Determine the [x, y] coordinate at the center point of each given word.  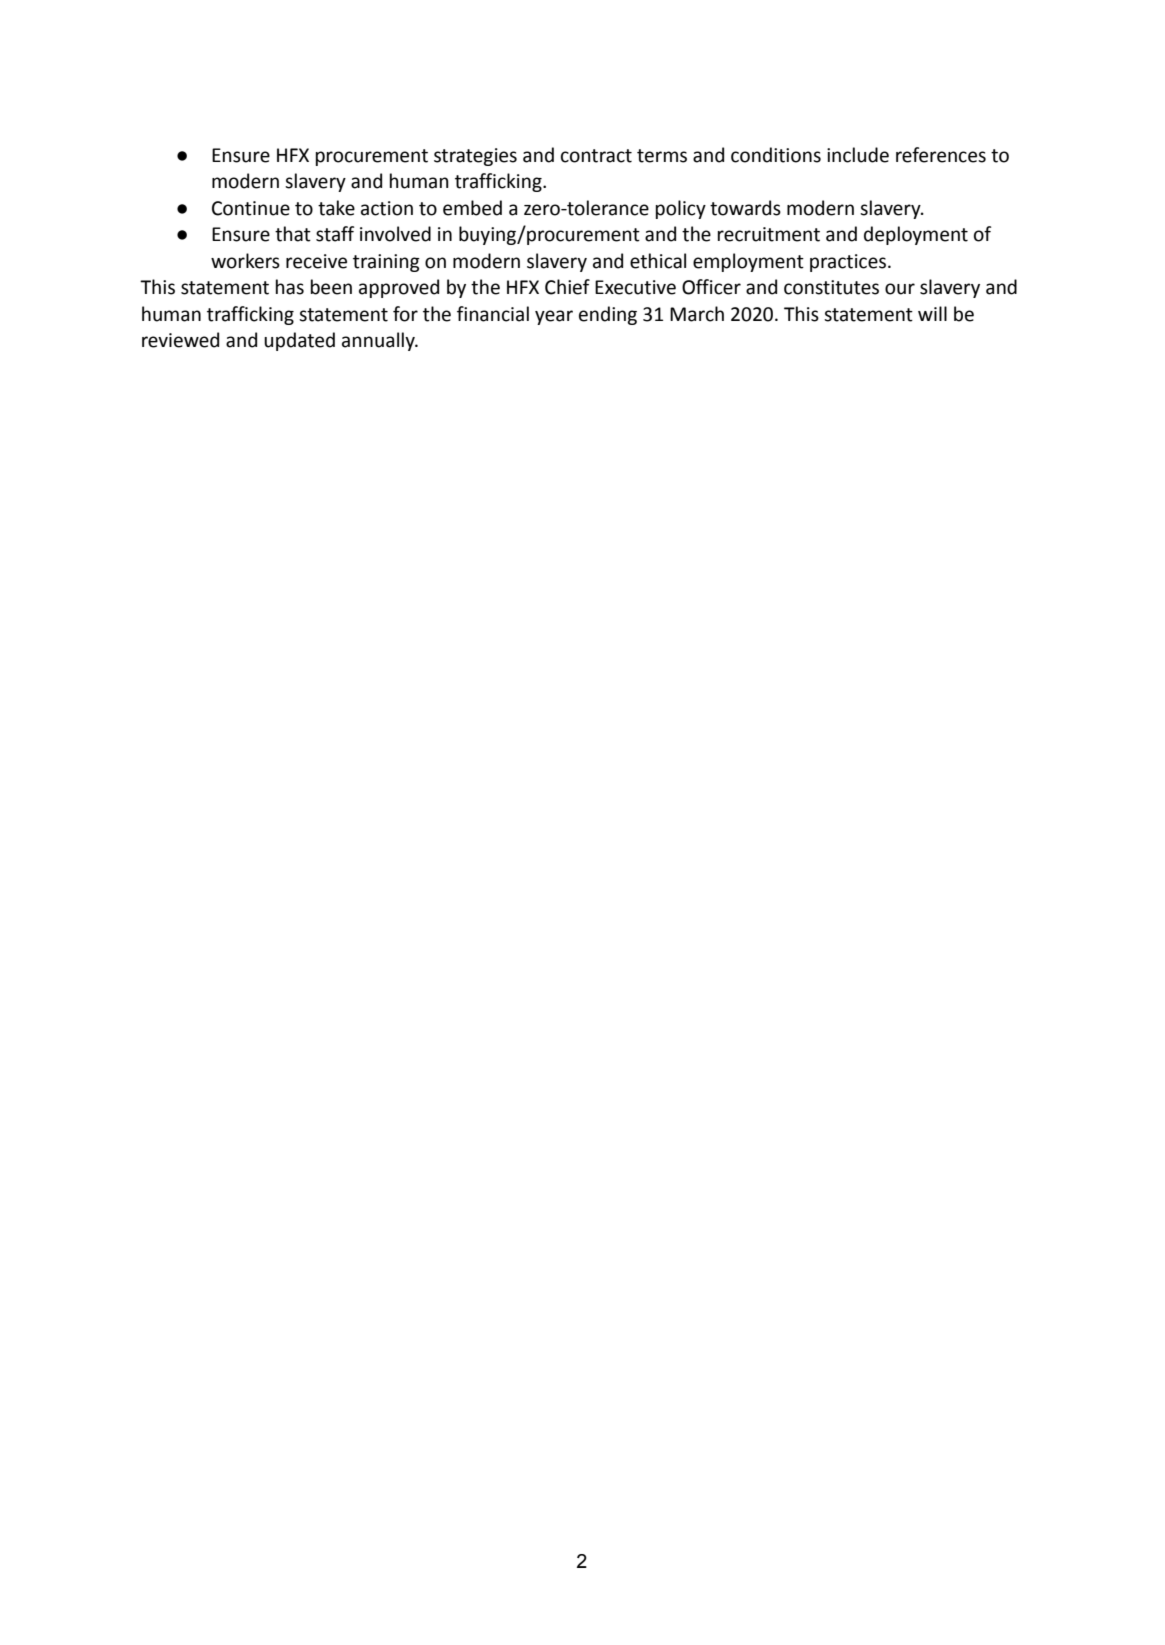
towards [745, 208]
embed [472, 208]
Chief [567, 287]
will [932, 313]
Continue [251, 208]
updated [299, 341]
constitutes [831, 287]
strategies [475, 157]
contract [596, 156]
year [554, 317]
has [290, 287]
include [858, 155]
